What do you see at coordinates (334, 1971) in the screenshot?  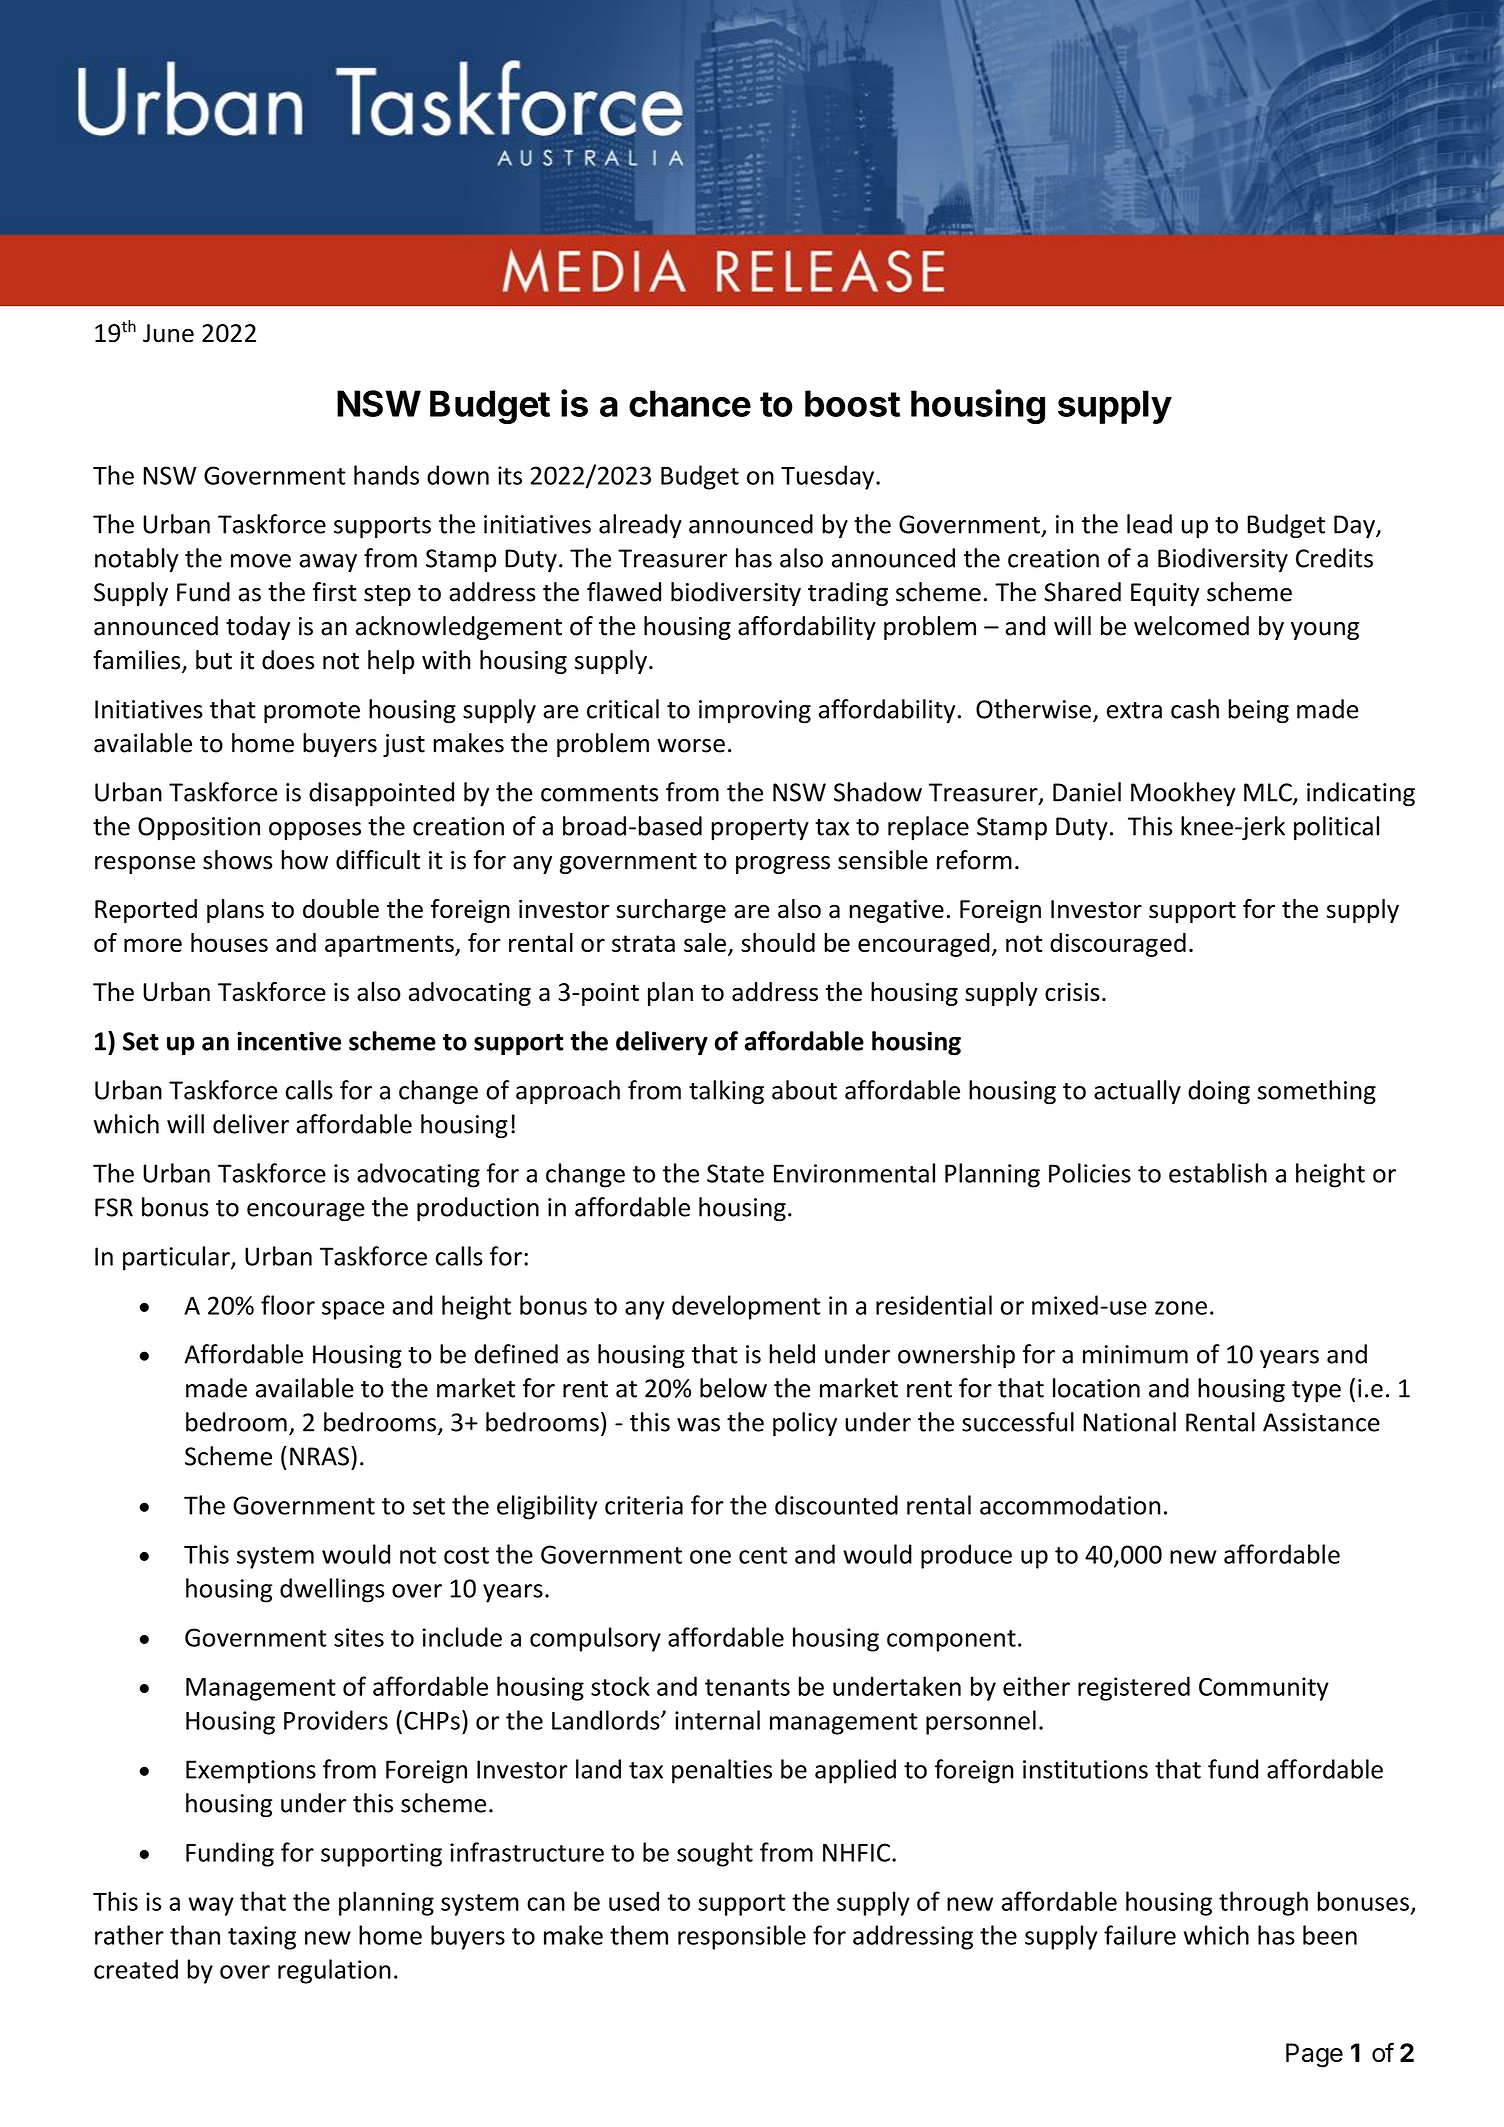 I see `regulation` at bounding box center [334, 1971].
